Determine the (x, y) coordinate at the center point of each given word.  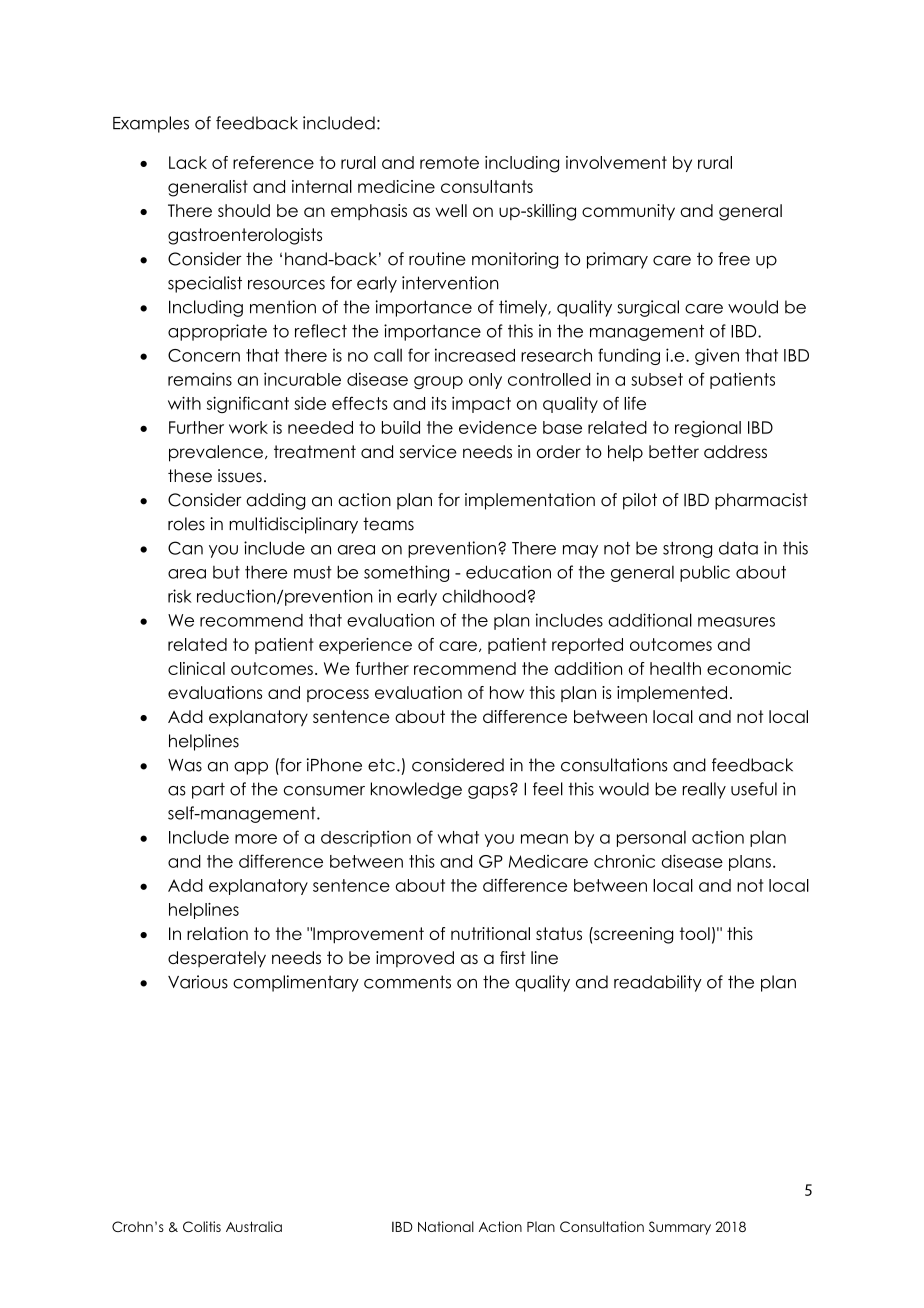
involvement (616, 162)
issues (240, 476)
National (446, 1226)
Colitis (202, 1226)
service (428, 451)
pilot (640, 501)
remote (449, 162)
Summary (680, 1228)
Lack (188, 162)
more (256, 839)
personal (651, 839)
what (458, 837)
